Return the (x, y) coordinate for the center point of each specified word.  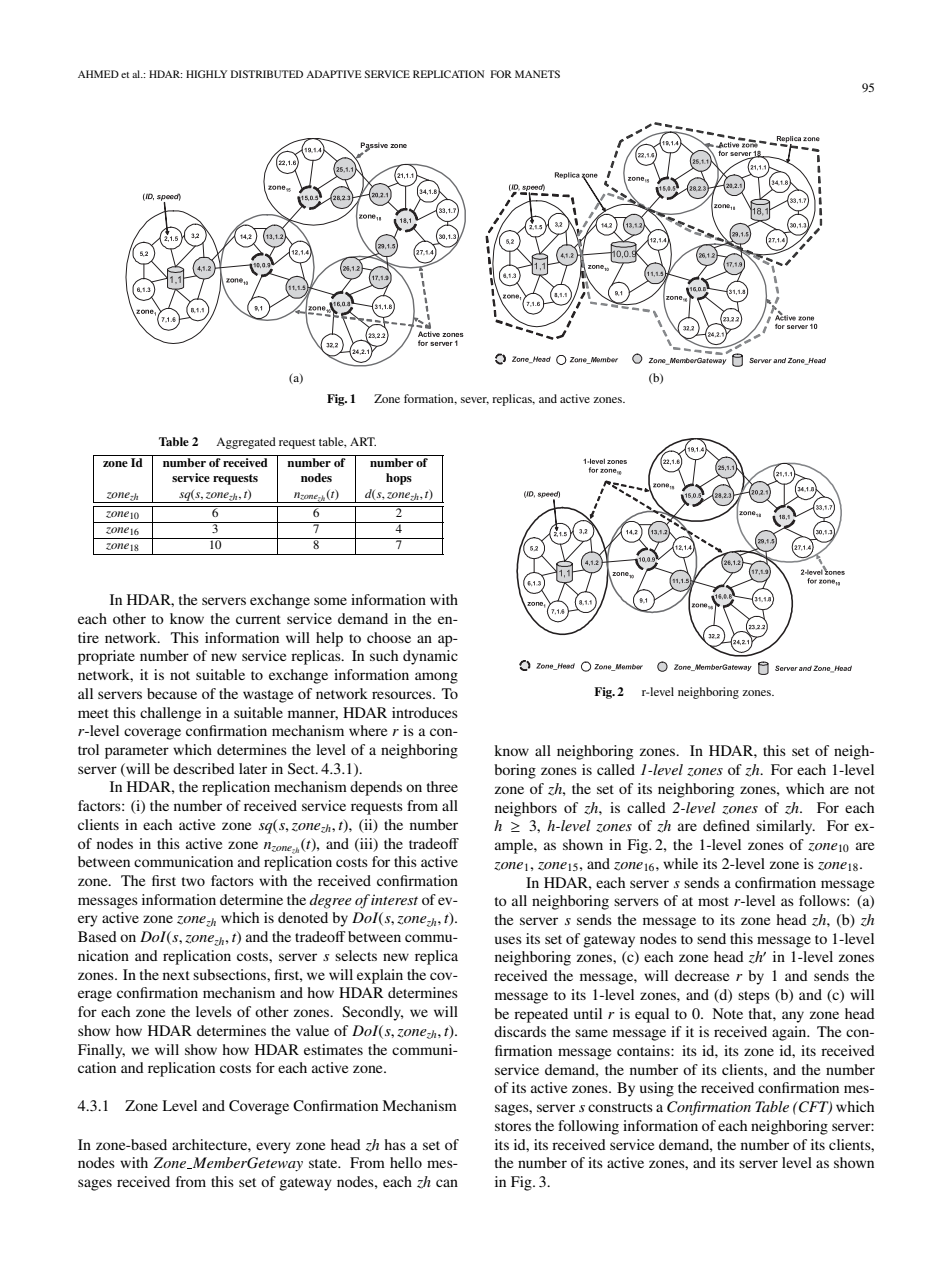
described (204, 768)
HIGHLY (206, 74)
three (442, 786)
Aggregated (246, 443)
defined (726, 825)
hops (399, 479)
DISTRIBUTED (267, 74)
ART (363, 441)
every (273, 1148)
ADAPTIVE (334, 74)
